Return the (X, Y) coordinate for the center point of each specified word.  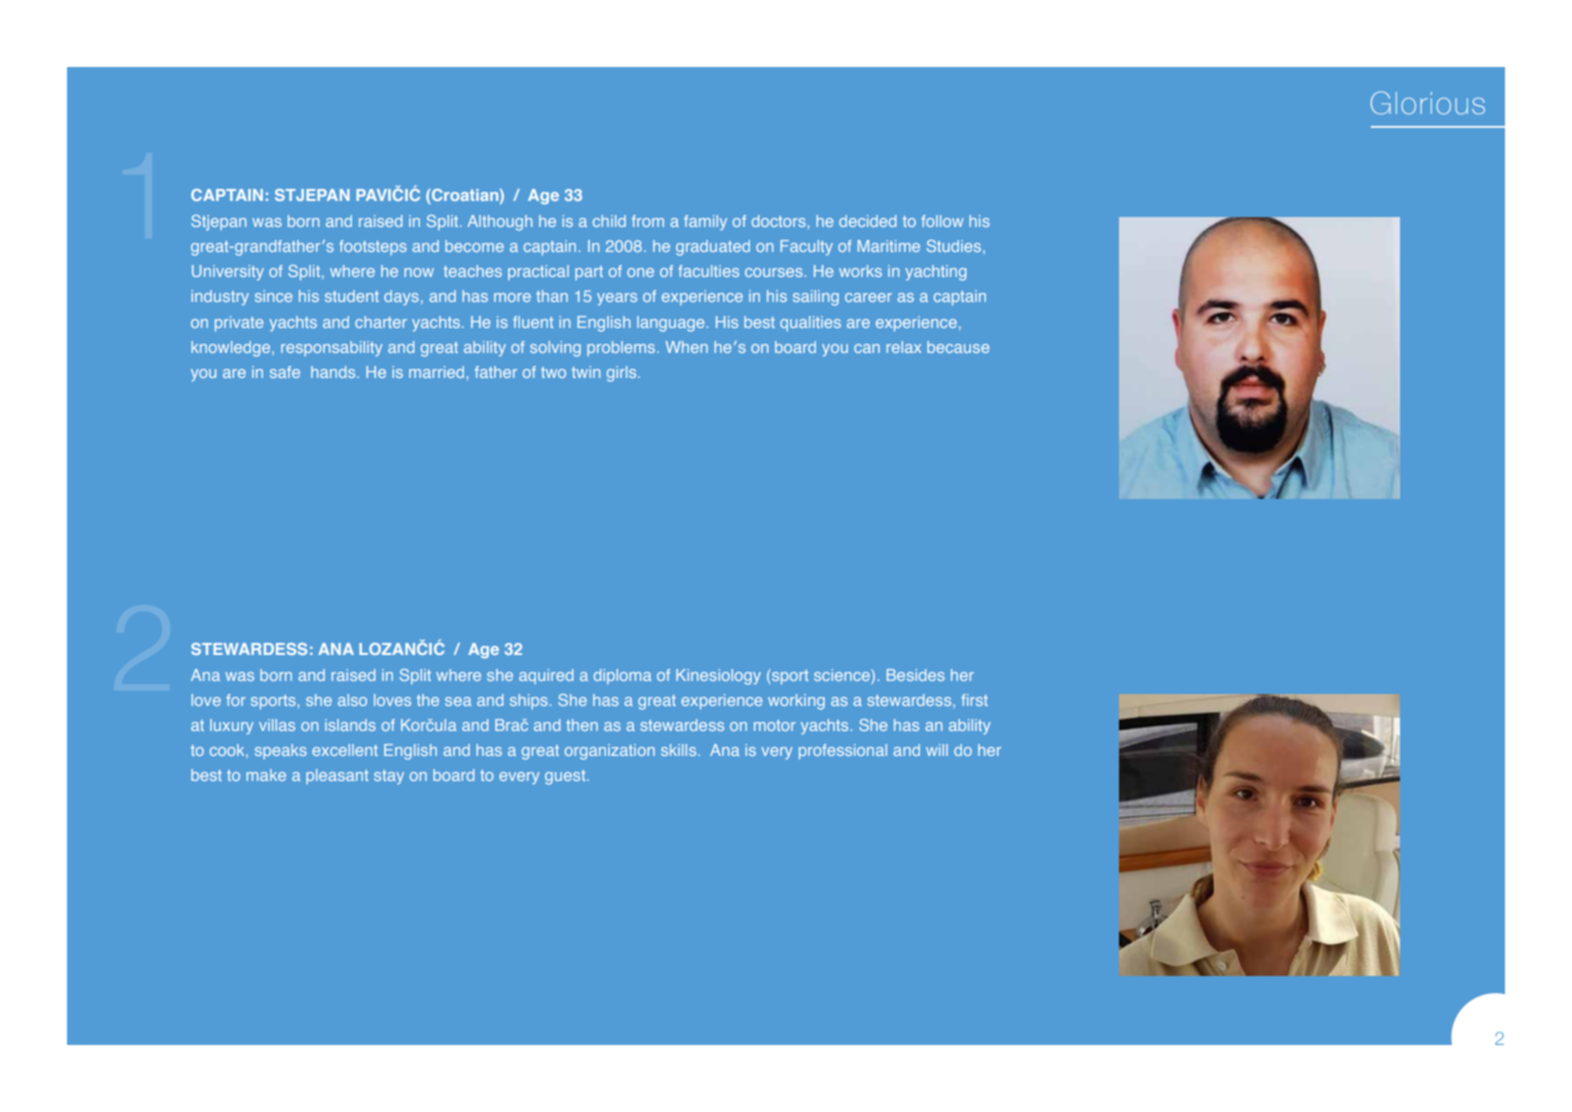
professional (843, 751)
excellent (345, 750)
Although (500, 223)
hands (334, 372)
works (860, 271)
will (937, 750)
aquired (546, 676)
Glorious (1428, 103)
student (352, 296)
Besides (916, 675)
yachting (935, 273)
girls (623, 374)
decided (867, 221)
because (958, 347)
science (843, 675)
